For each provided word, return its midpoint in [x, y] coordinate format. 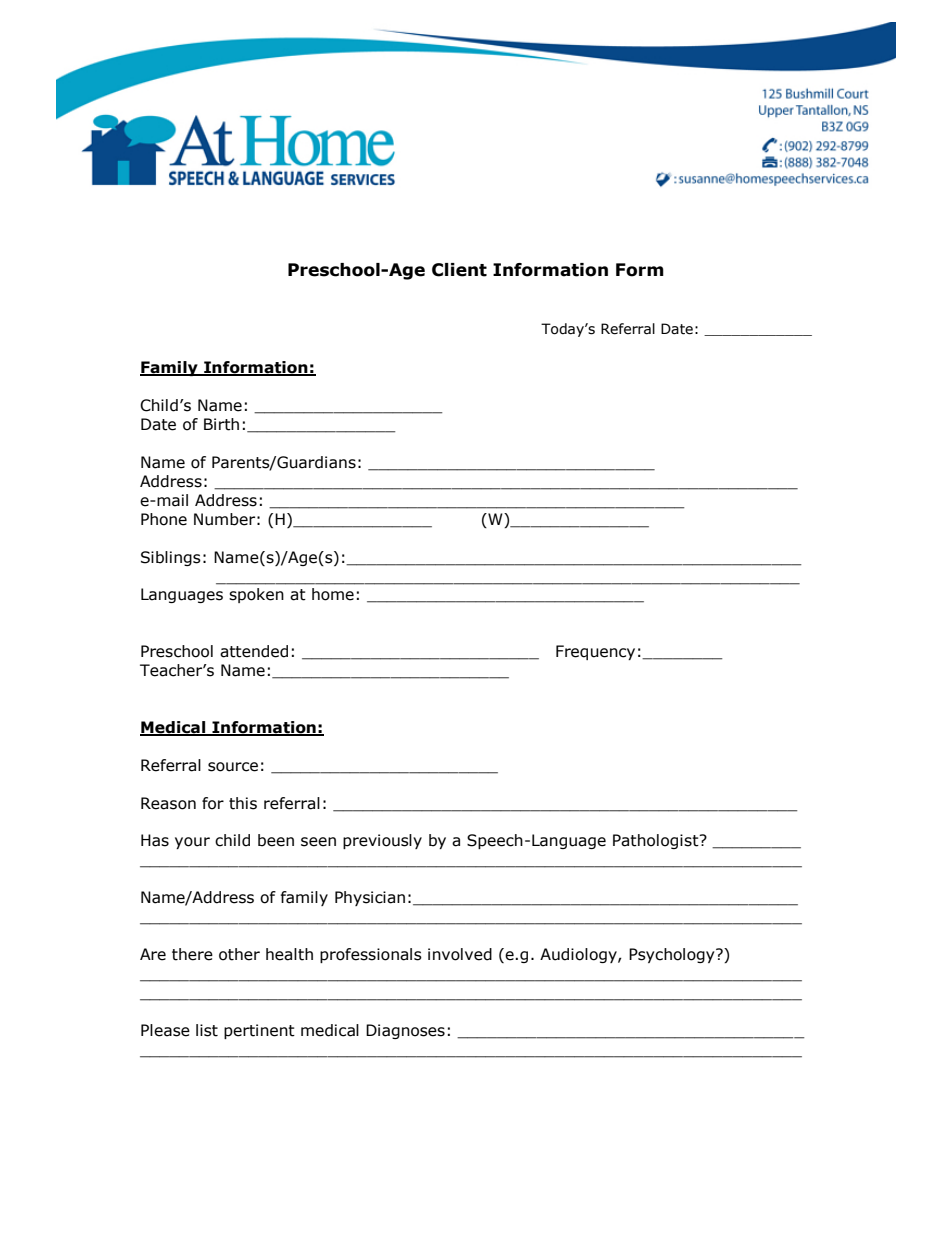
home [333, 594]
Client [459, 270]
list [207, 1030]
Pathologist [657, 841]
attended [254, 651]
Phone [164, 519]
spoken [256, 595]
